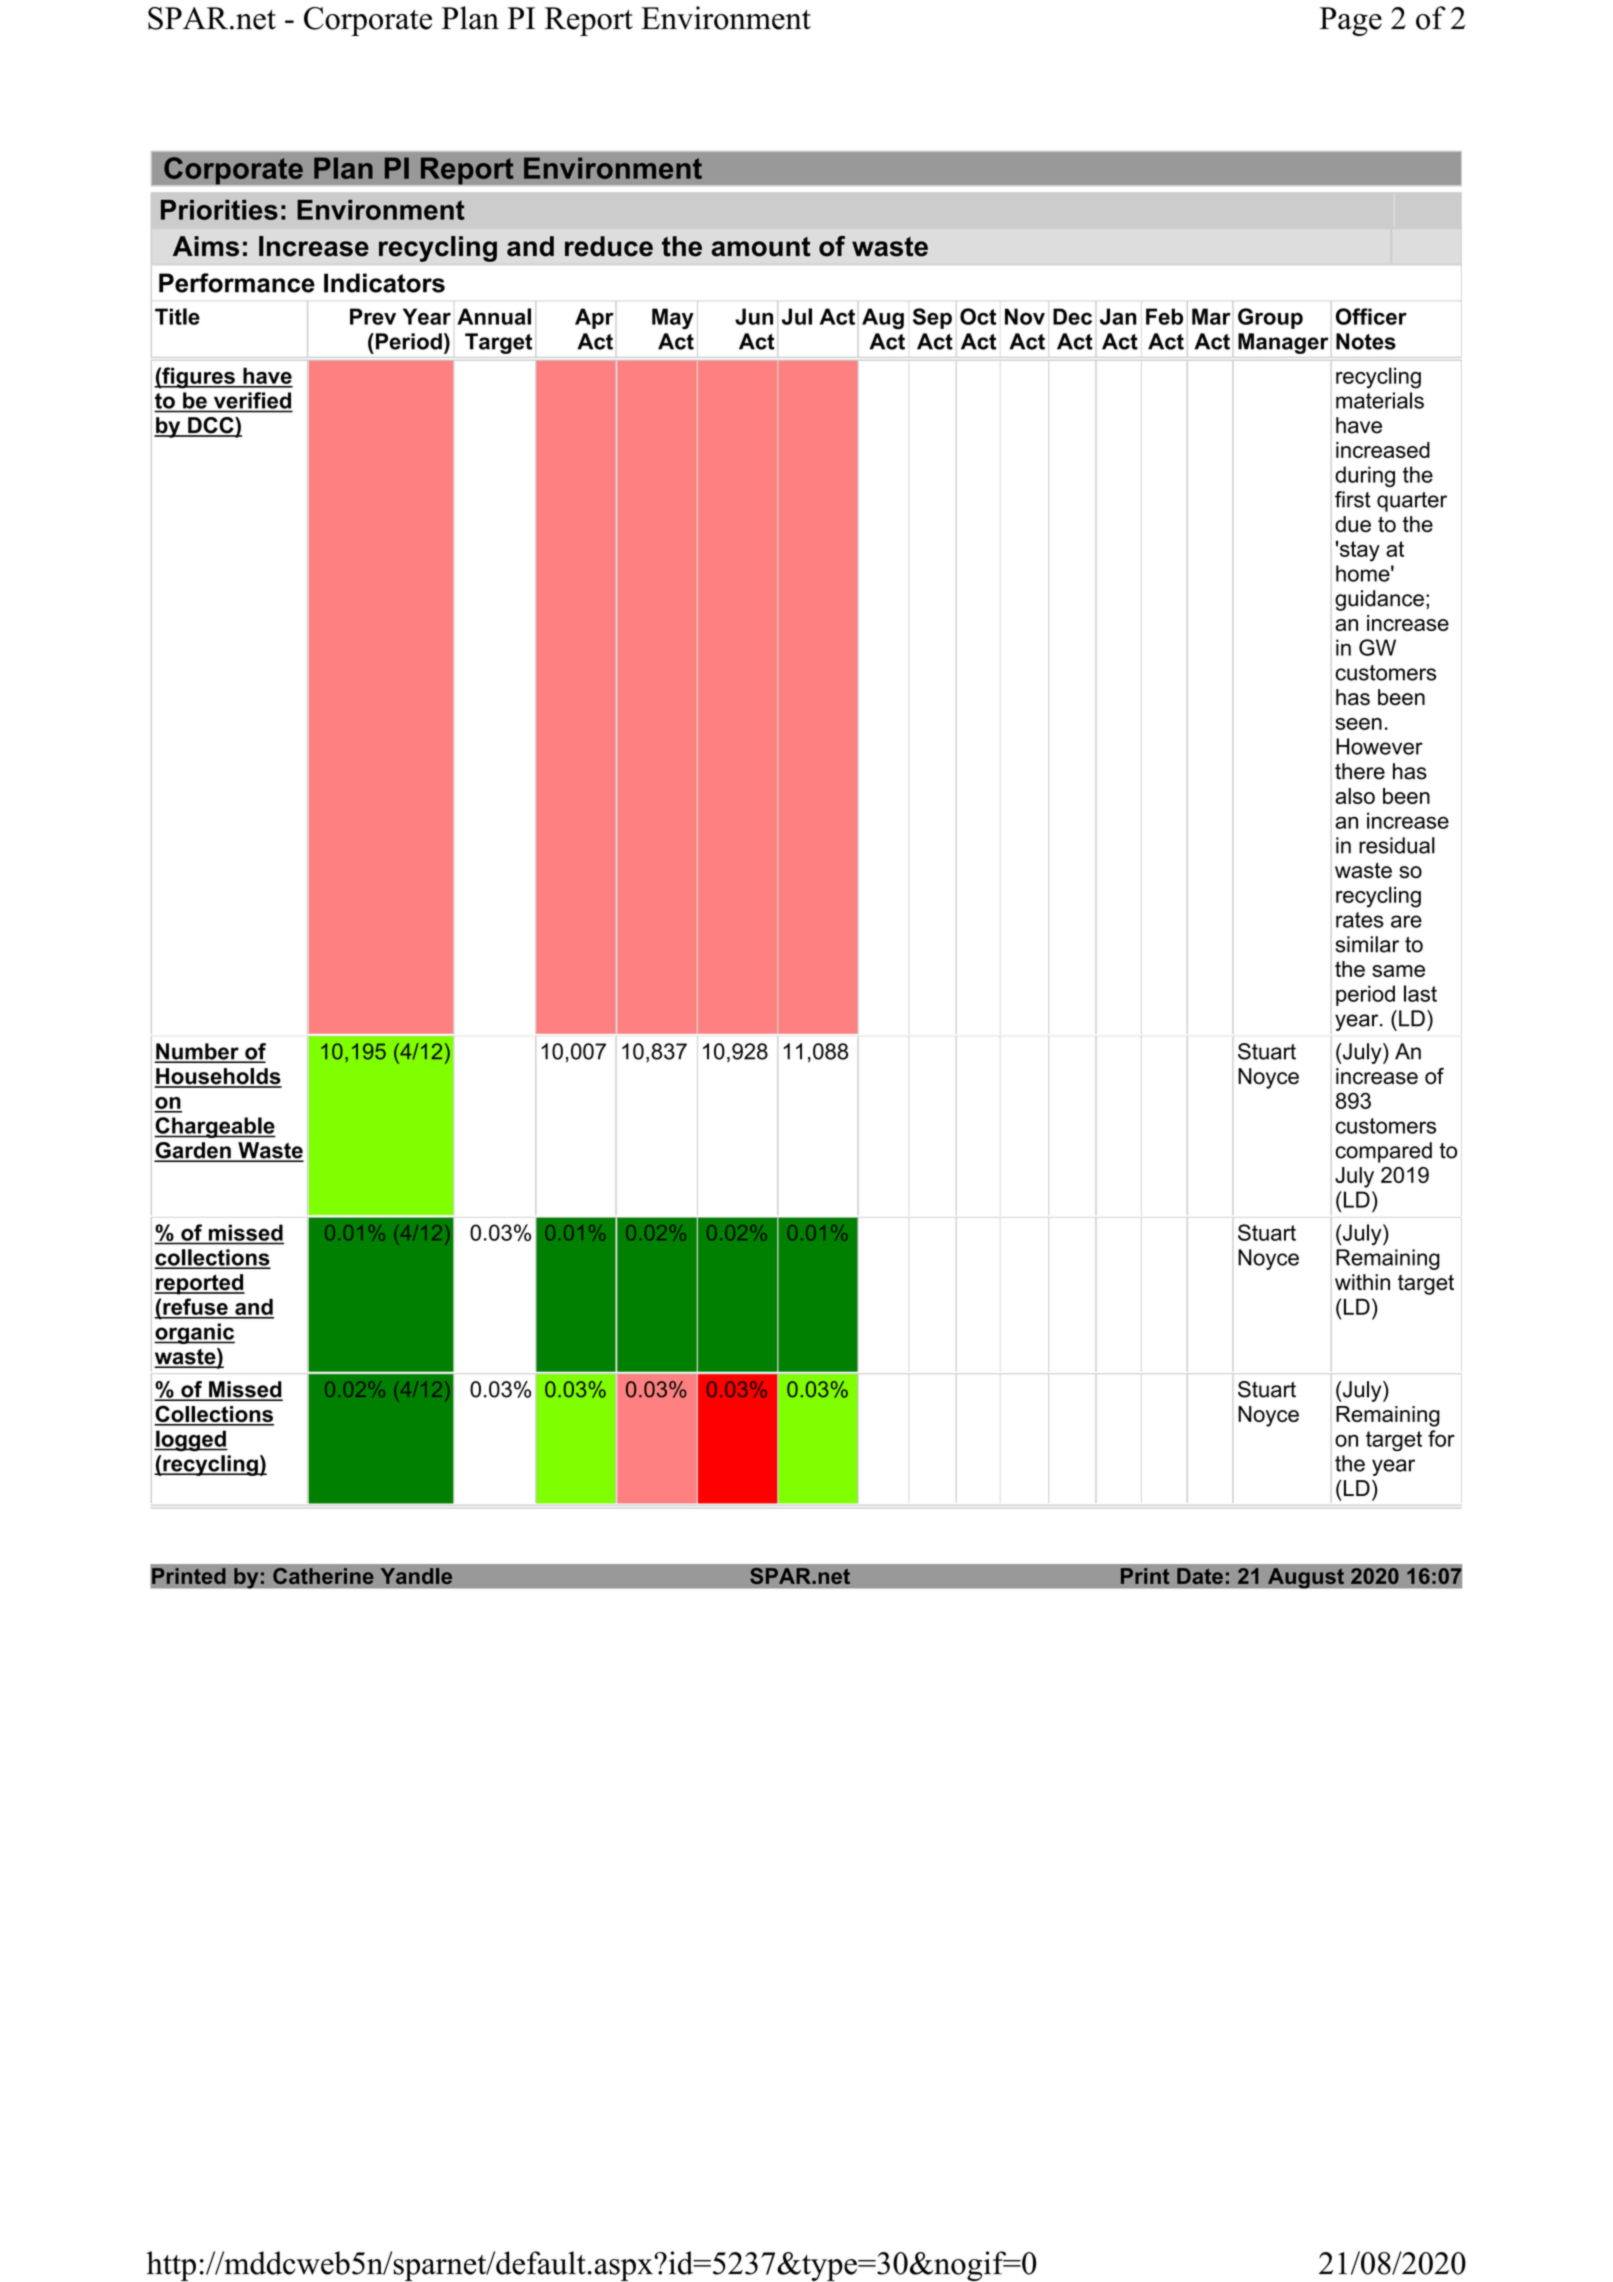  Describe the element at coordinates (754, 316) in the image. I see `Jun` at that location.
